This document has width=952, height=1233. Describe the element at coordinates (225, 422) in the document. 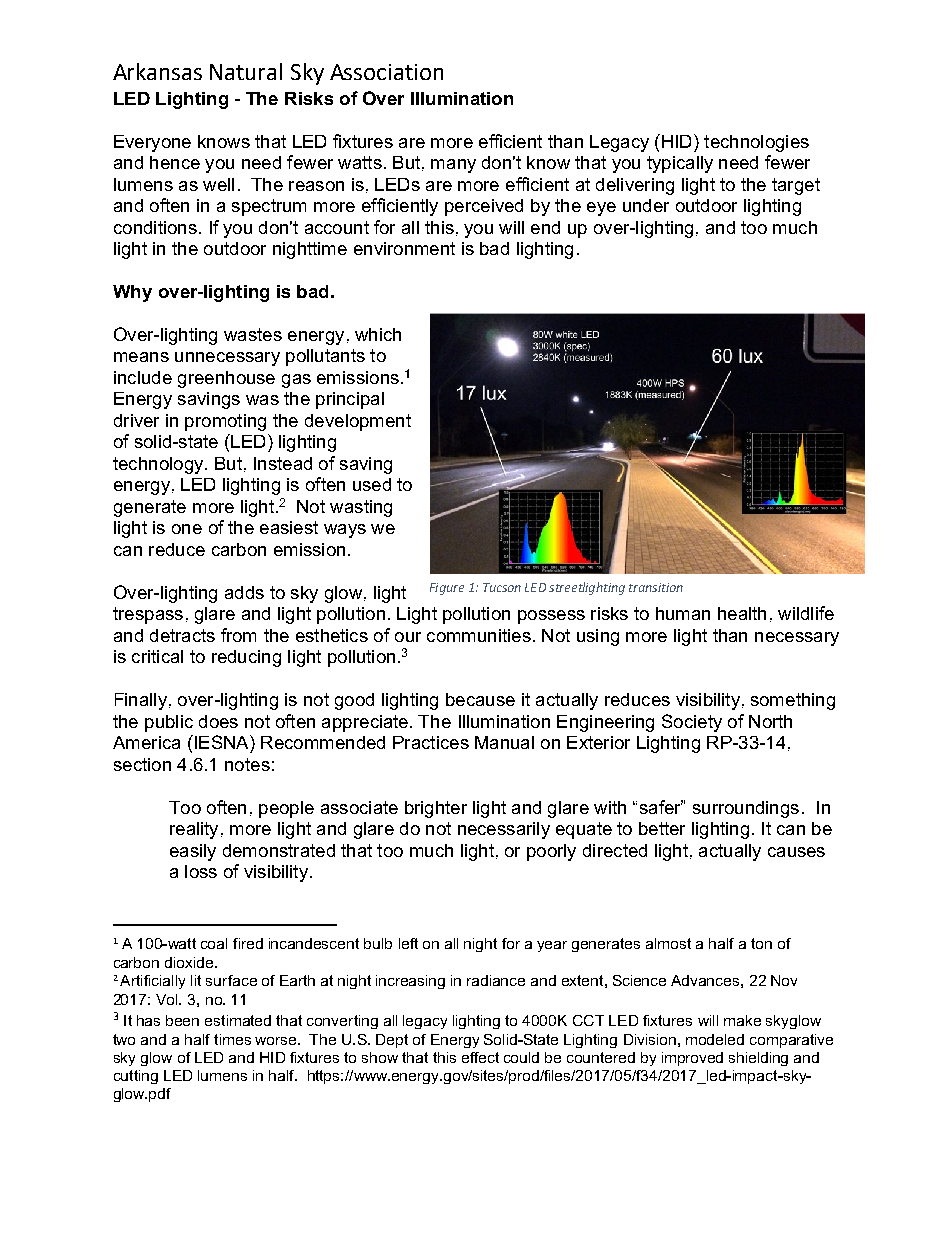

I see `promoting` at that location.
